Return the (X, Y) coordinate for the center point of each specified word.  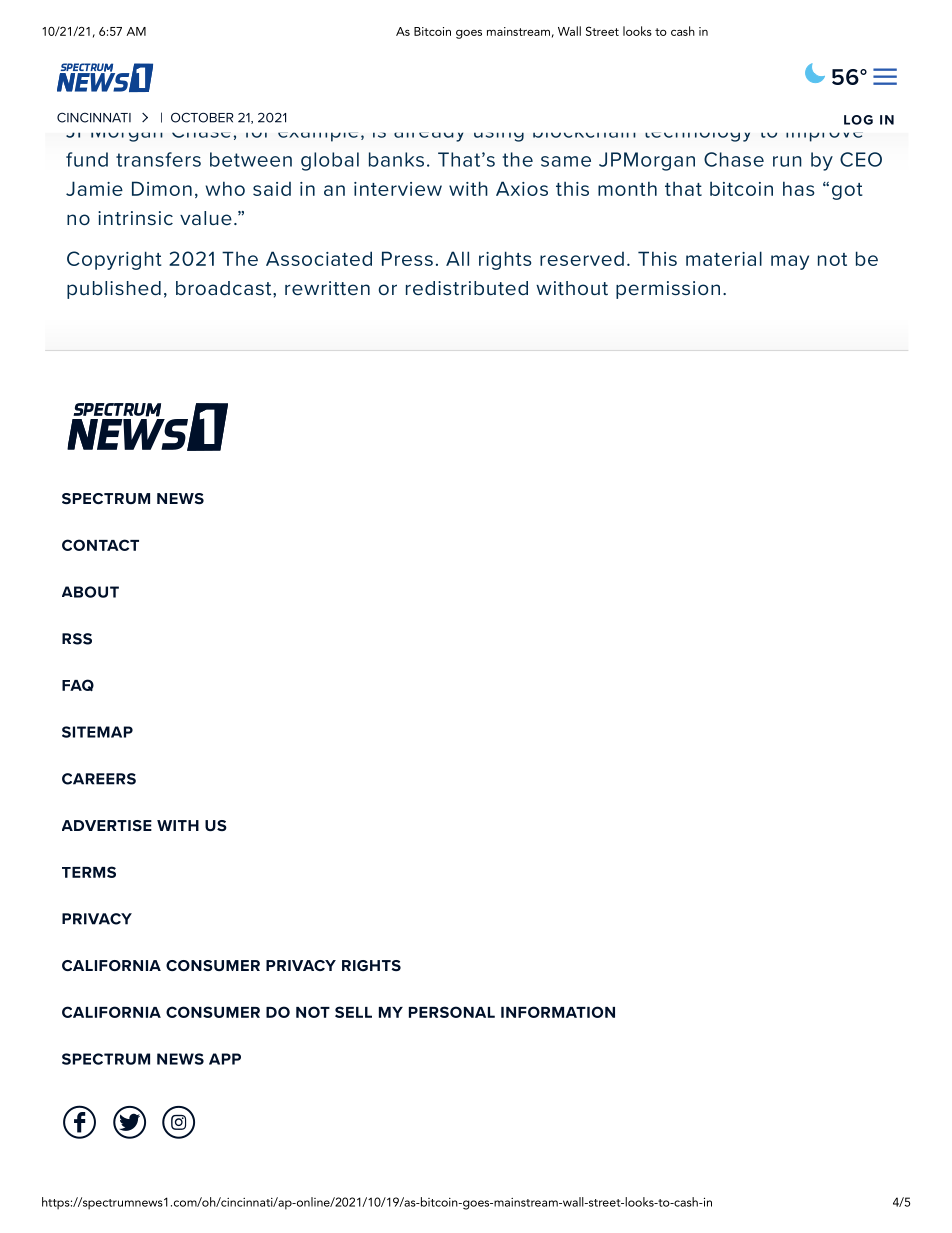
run (787, 161)
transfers (158, 159)
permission (668, 290)
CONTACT (100, 545)
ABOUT (90, 592)
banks (396, 159)
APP (225, 1059)
